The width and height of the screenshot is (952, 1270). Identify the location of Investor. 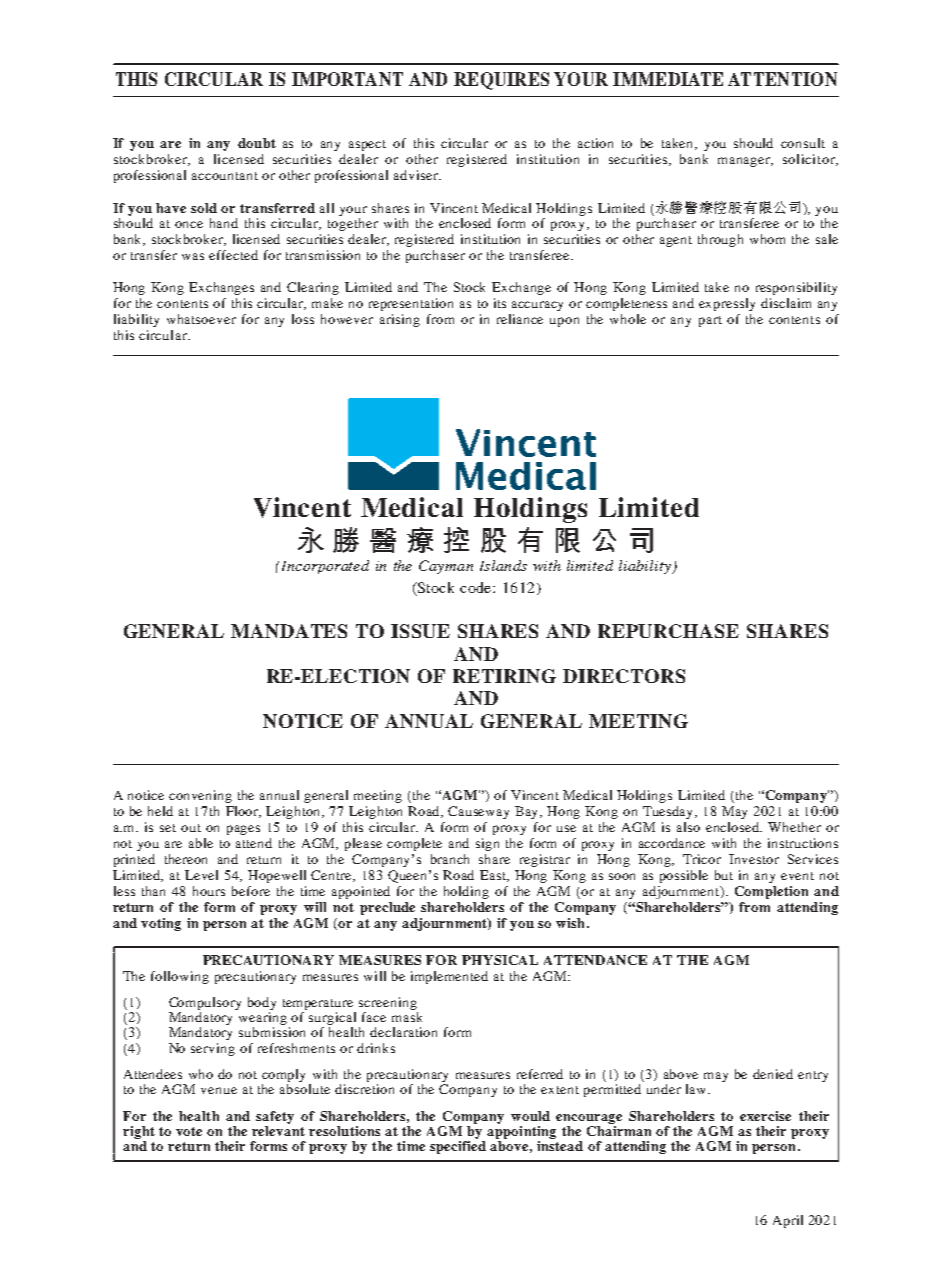
(754, 859).
